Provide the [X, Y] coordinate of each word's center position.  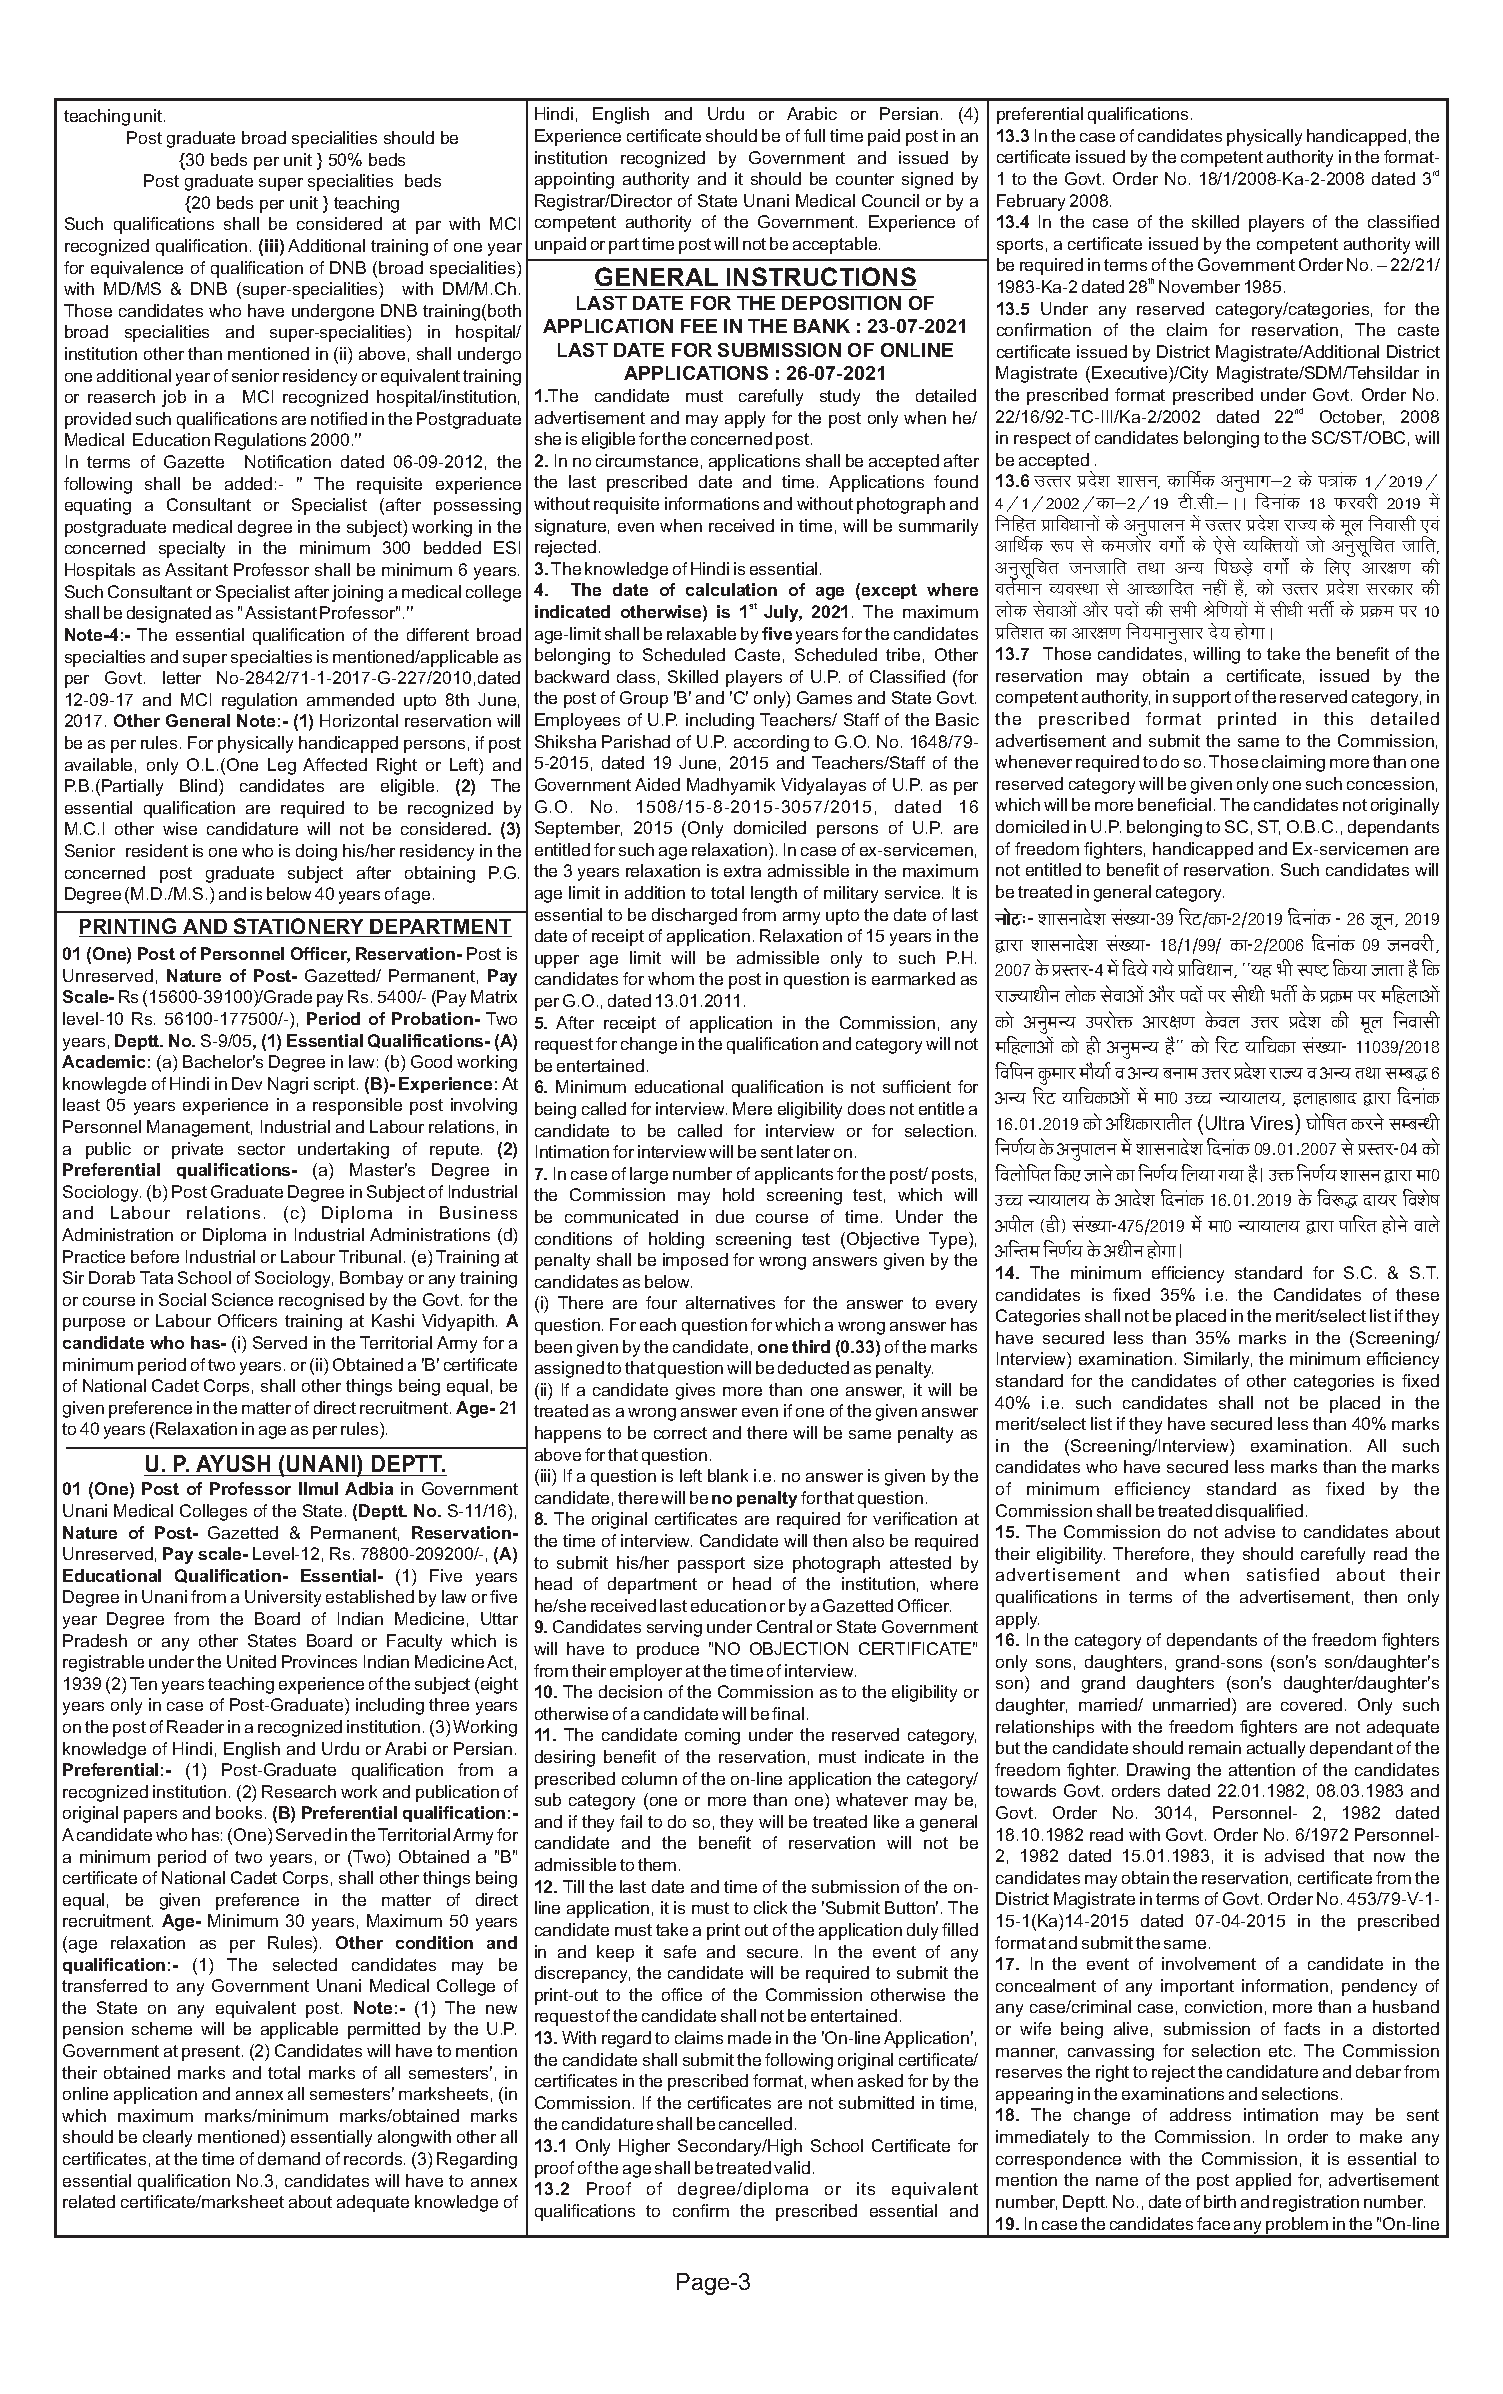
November [1199, 286]
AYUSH [233, 1463]
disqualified [1259, 1512]
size [768, 1562]
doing [316, 852]
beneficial [1174, 804]
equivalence [137, 269]
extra [742, 871]
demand [289, 2158]
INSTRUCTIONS [821, 276]
